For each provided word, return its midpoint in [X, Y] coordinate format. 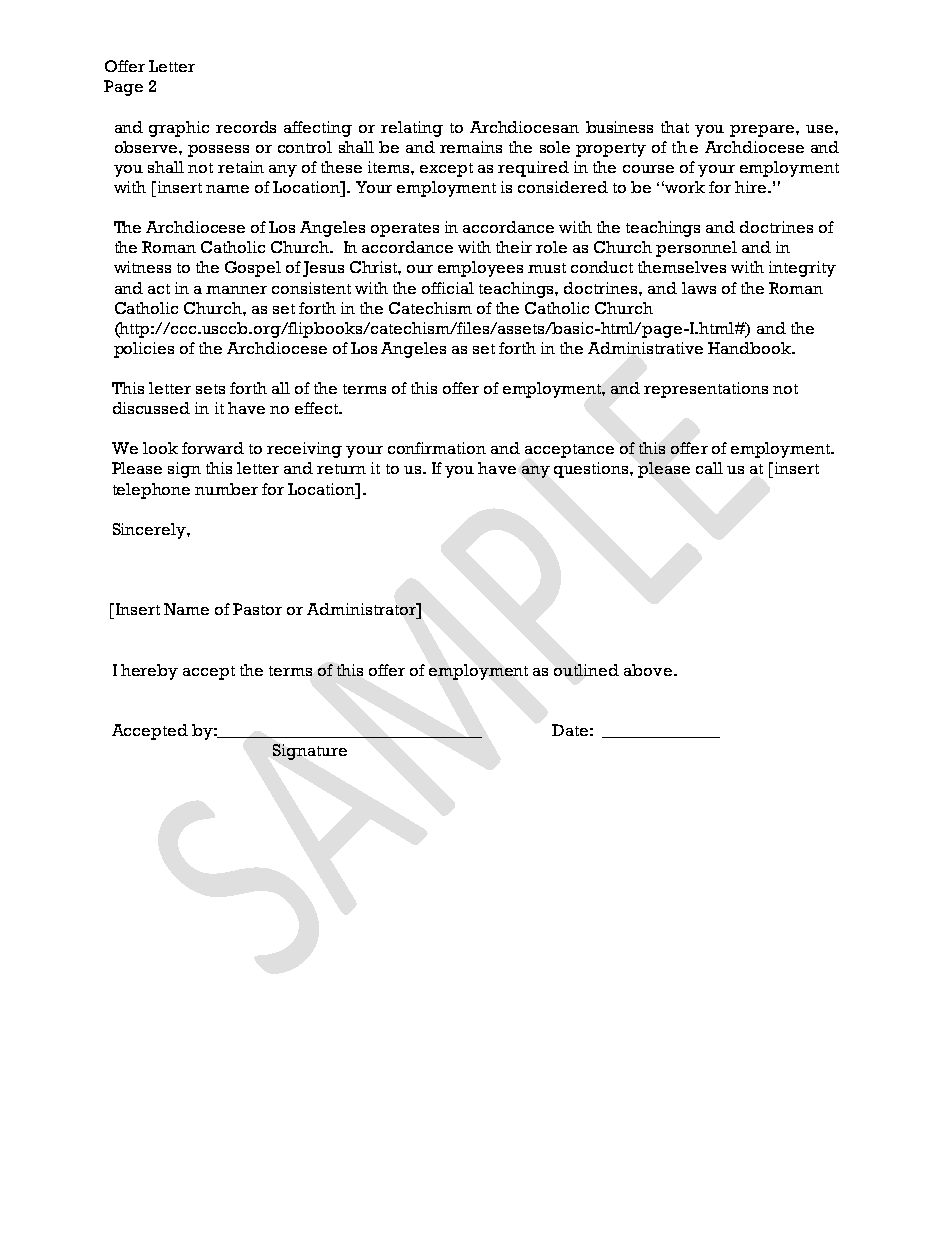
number [226, 489]
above [648, 670]
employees [480, 269]
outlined [586, 670]
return [341, 469]
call [709, 468]
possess [218, 151]
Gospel [253, 269]
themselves [682, 267]
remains [471, 147]
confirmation [437, 448]
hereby [149, 672]
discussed [151, 408]
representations [706, 390]
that [675, 127]
